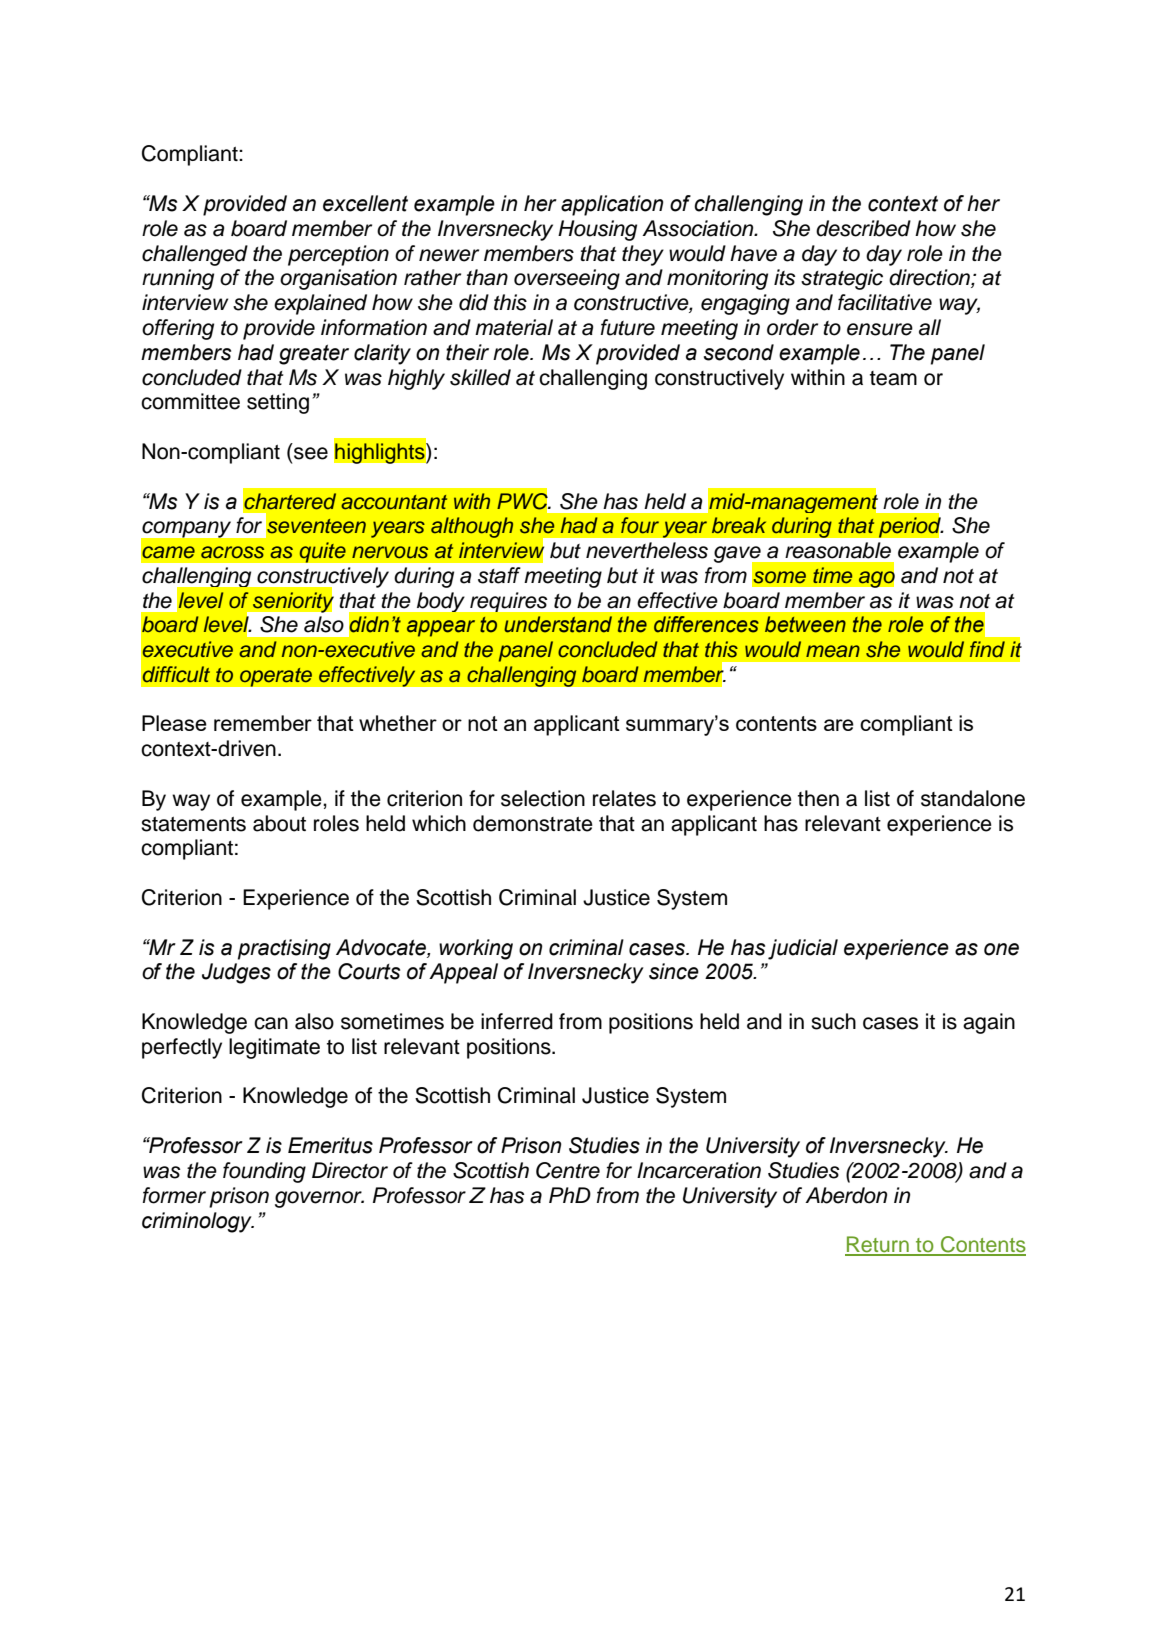 This document has height=1650, width=1167. Describe the element at coordinates (863, 228) in the document. I see `described` at that location.
